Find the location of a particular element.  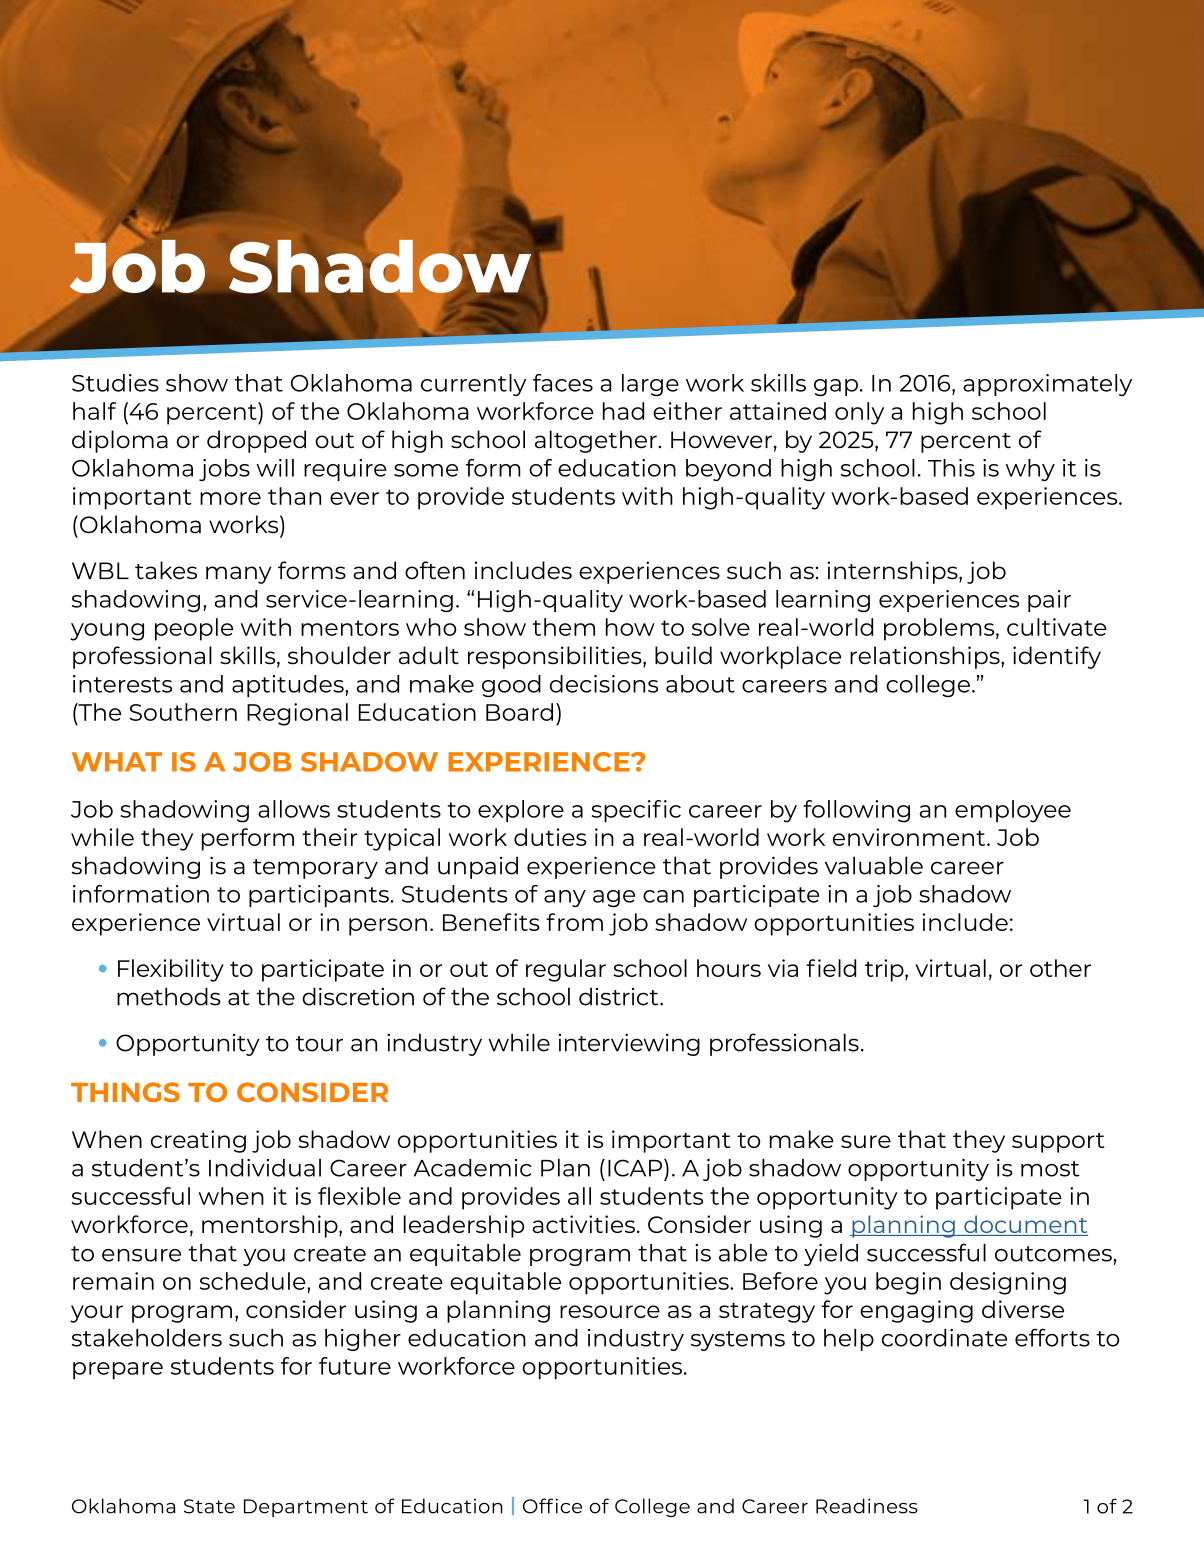

only is located at coordinates (859, 413).
